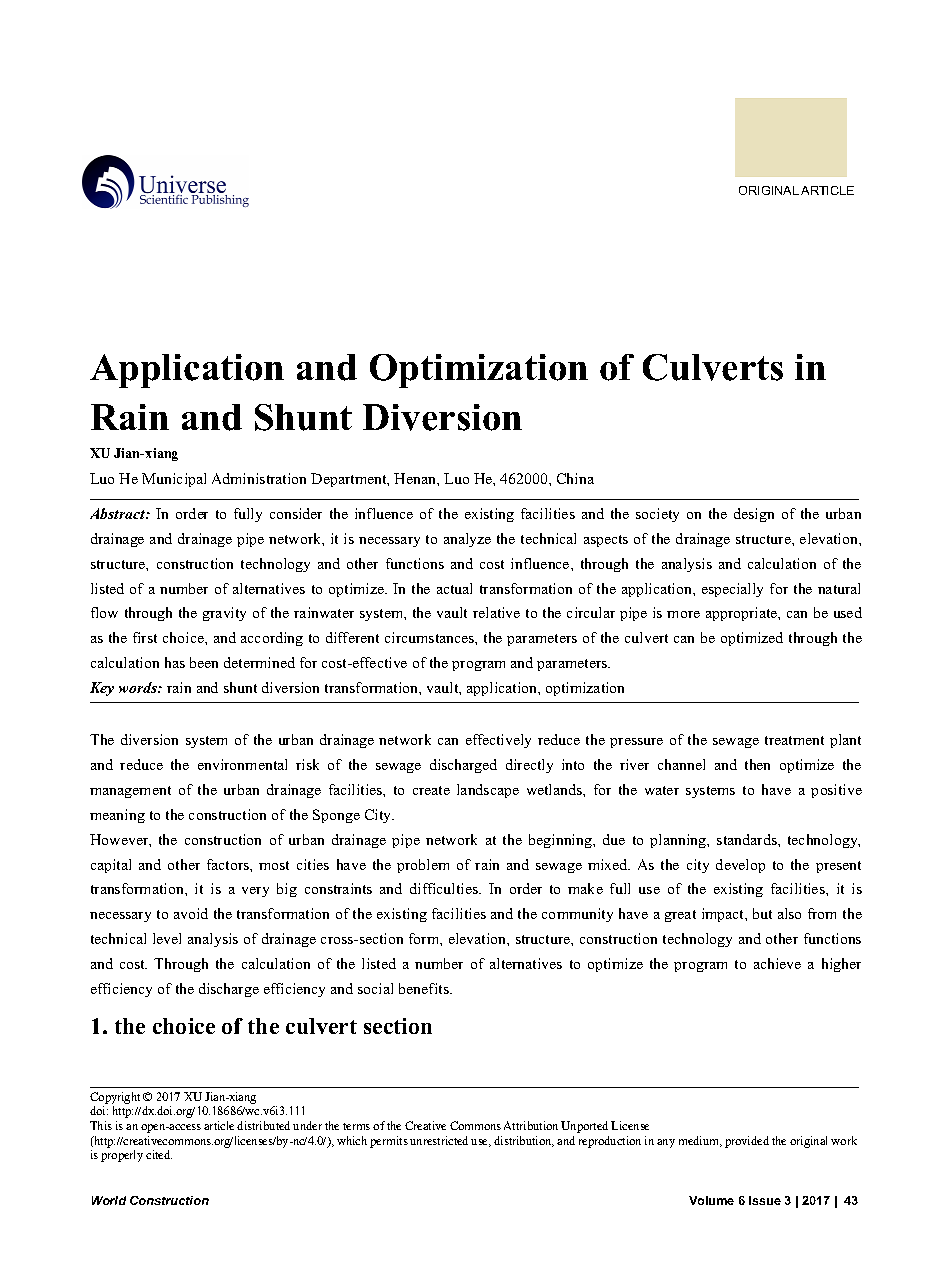  Describe the element at coordinates (174, 480) in the screenshot. I see `Municipal` at that location.
